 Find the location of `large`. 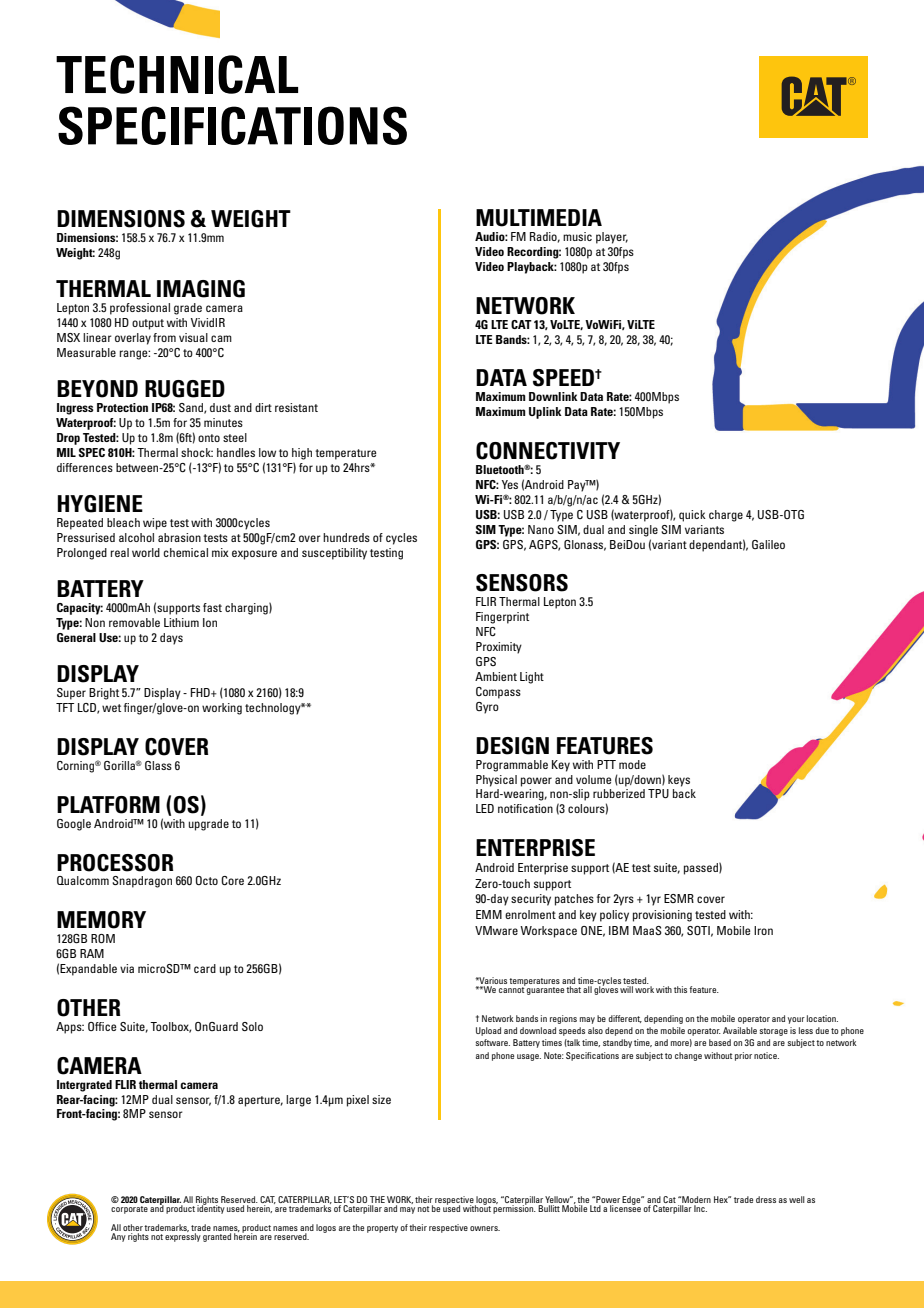

large is located at coordinates (298, 1101).
